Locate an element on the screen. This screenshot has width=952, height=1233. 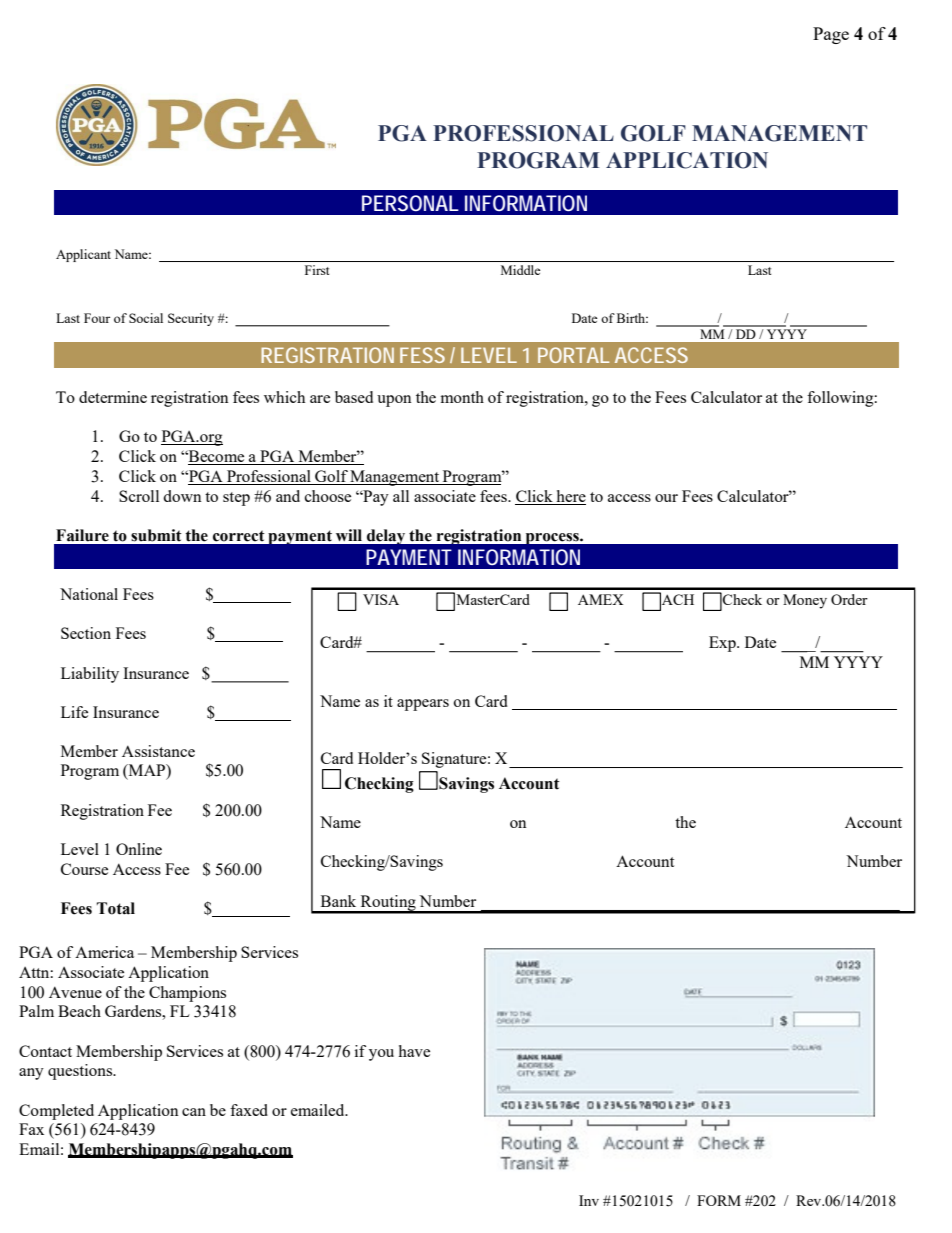
determine is located at coordinates (113, 397).
